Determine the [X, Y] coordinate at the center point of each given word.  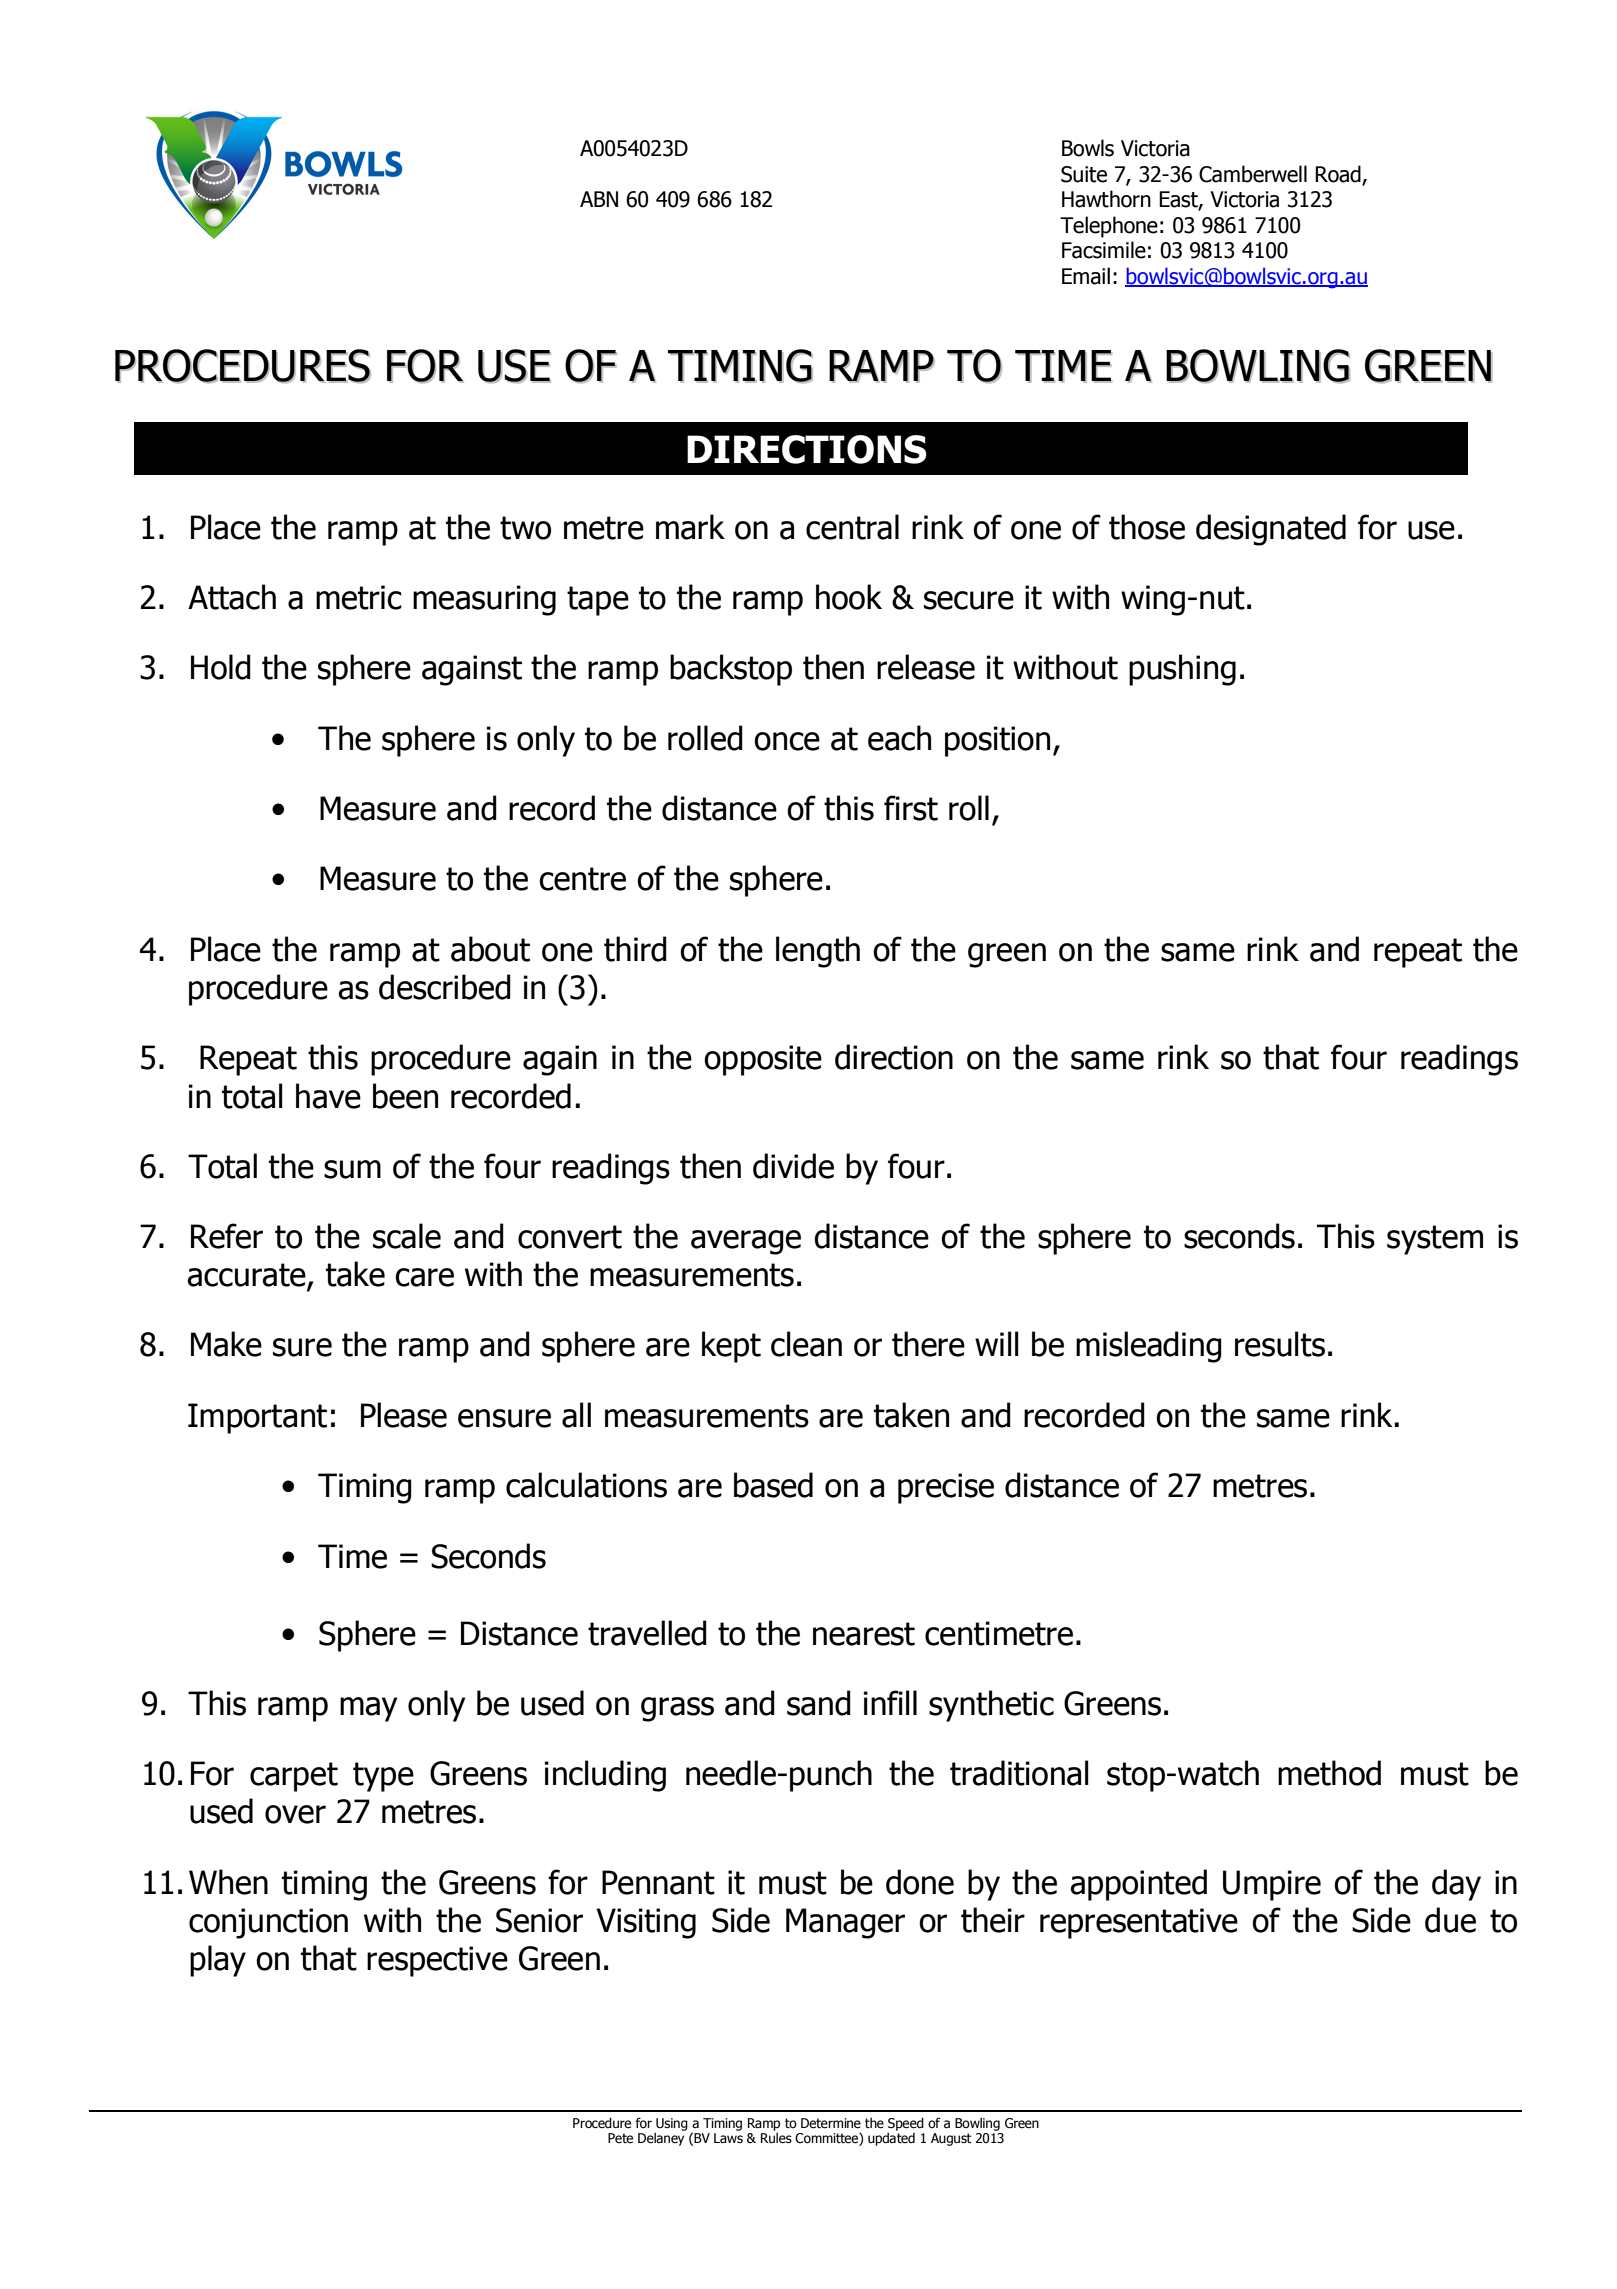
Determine [831, 2123]
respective [437, 1961]
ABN [599, 199]
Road [1338, 174]
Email [1086, 276]
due [1450, 1920]
